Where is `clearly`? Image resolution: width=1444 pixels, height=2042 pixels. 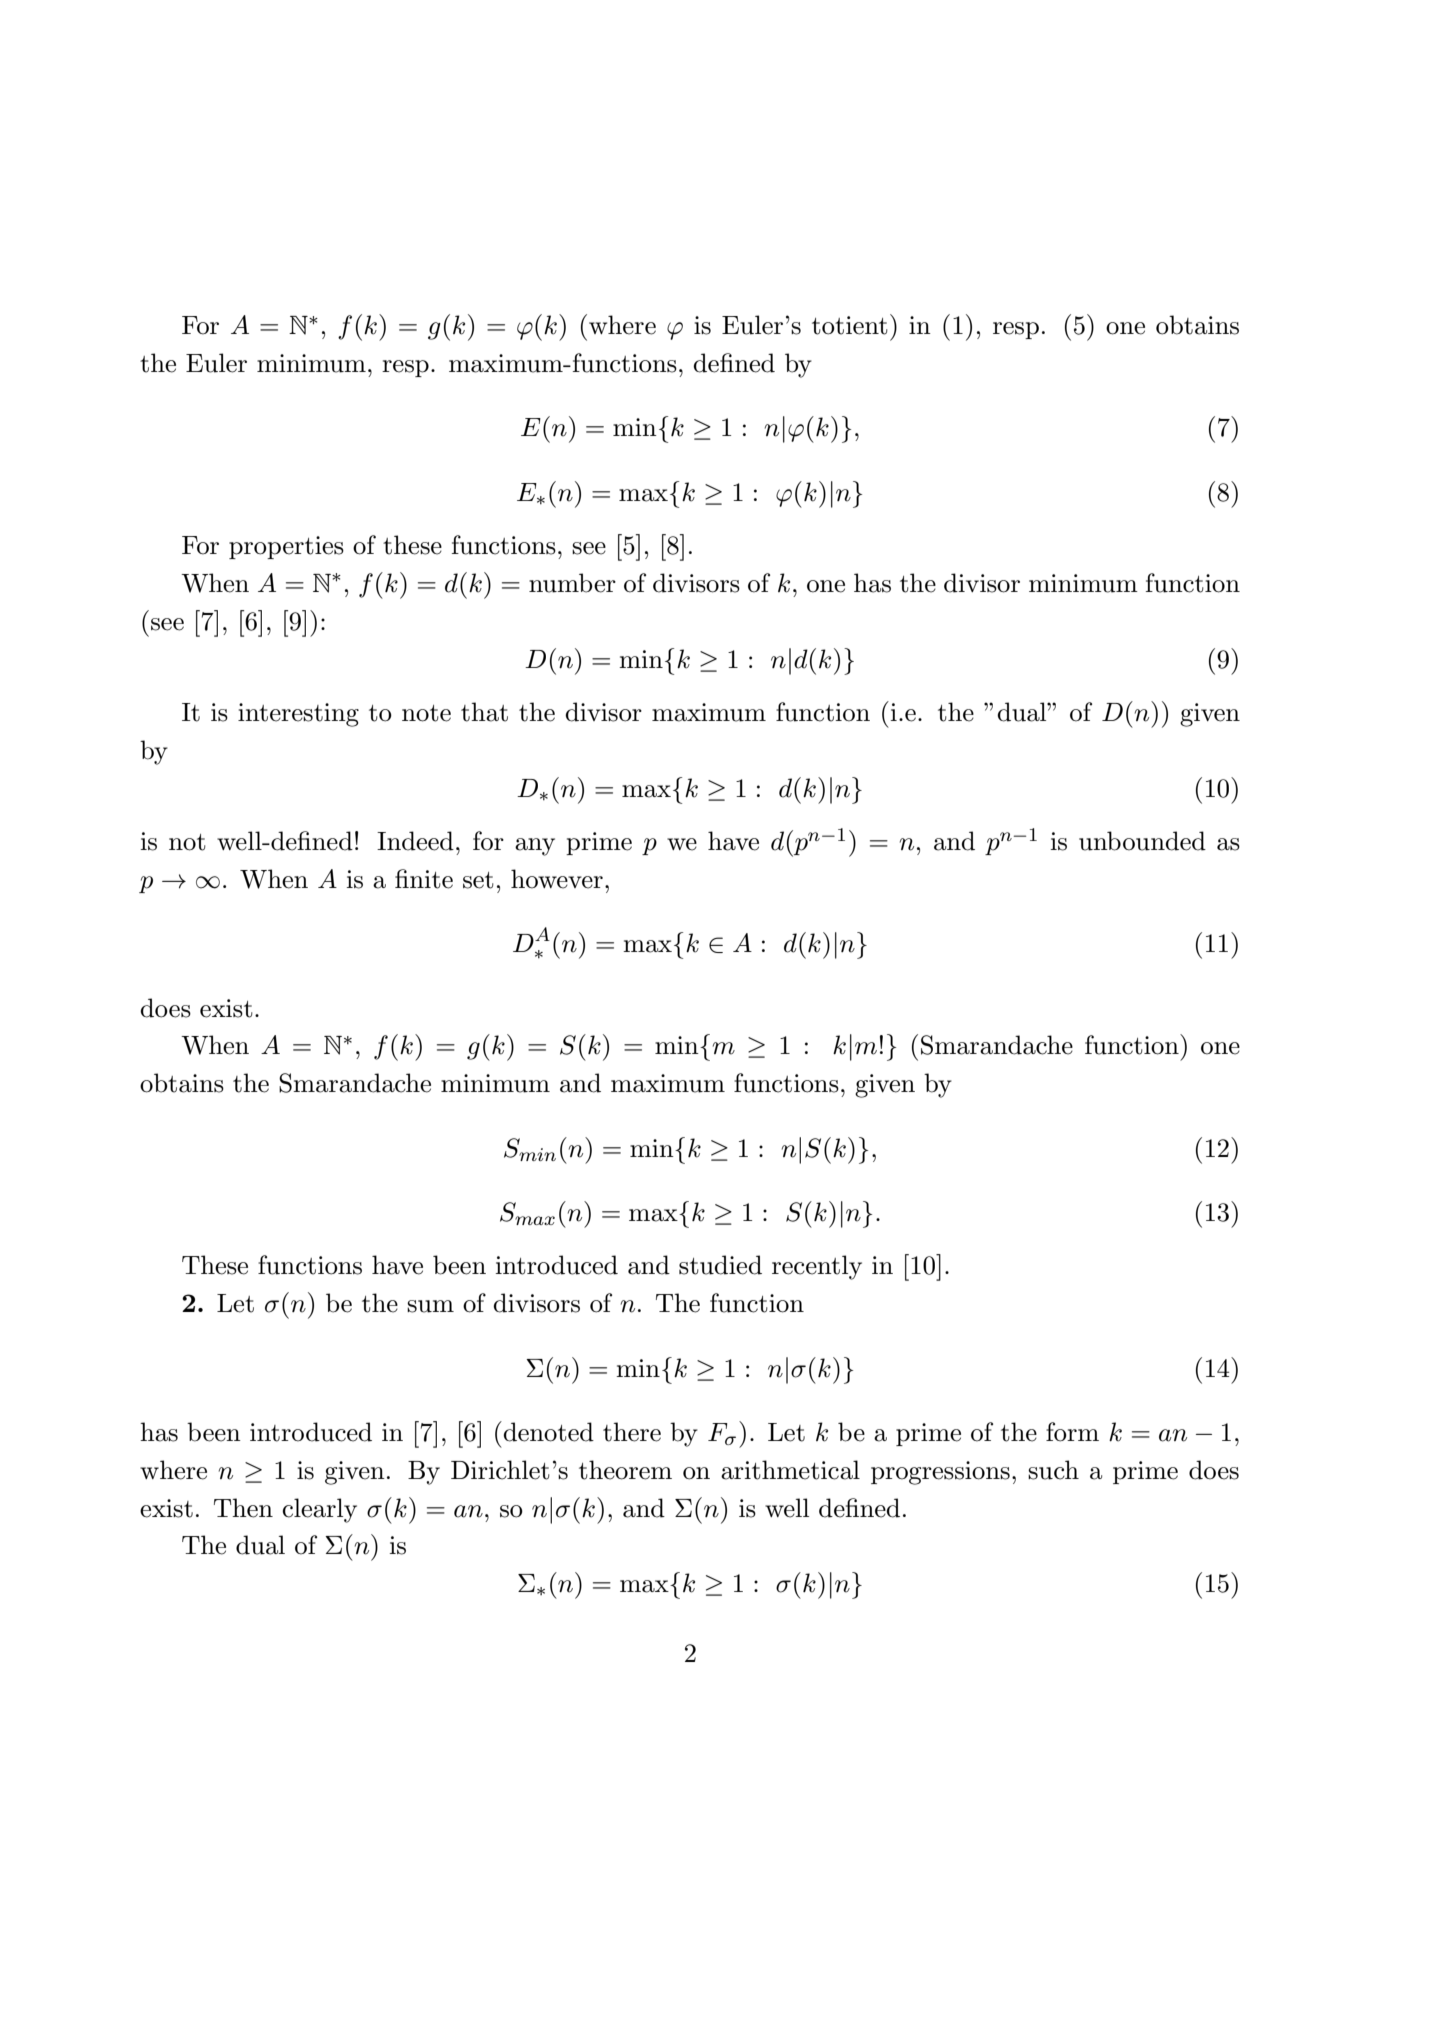 clearly is located at coordinates (319, 1510).
